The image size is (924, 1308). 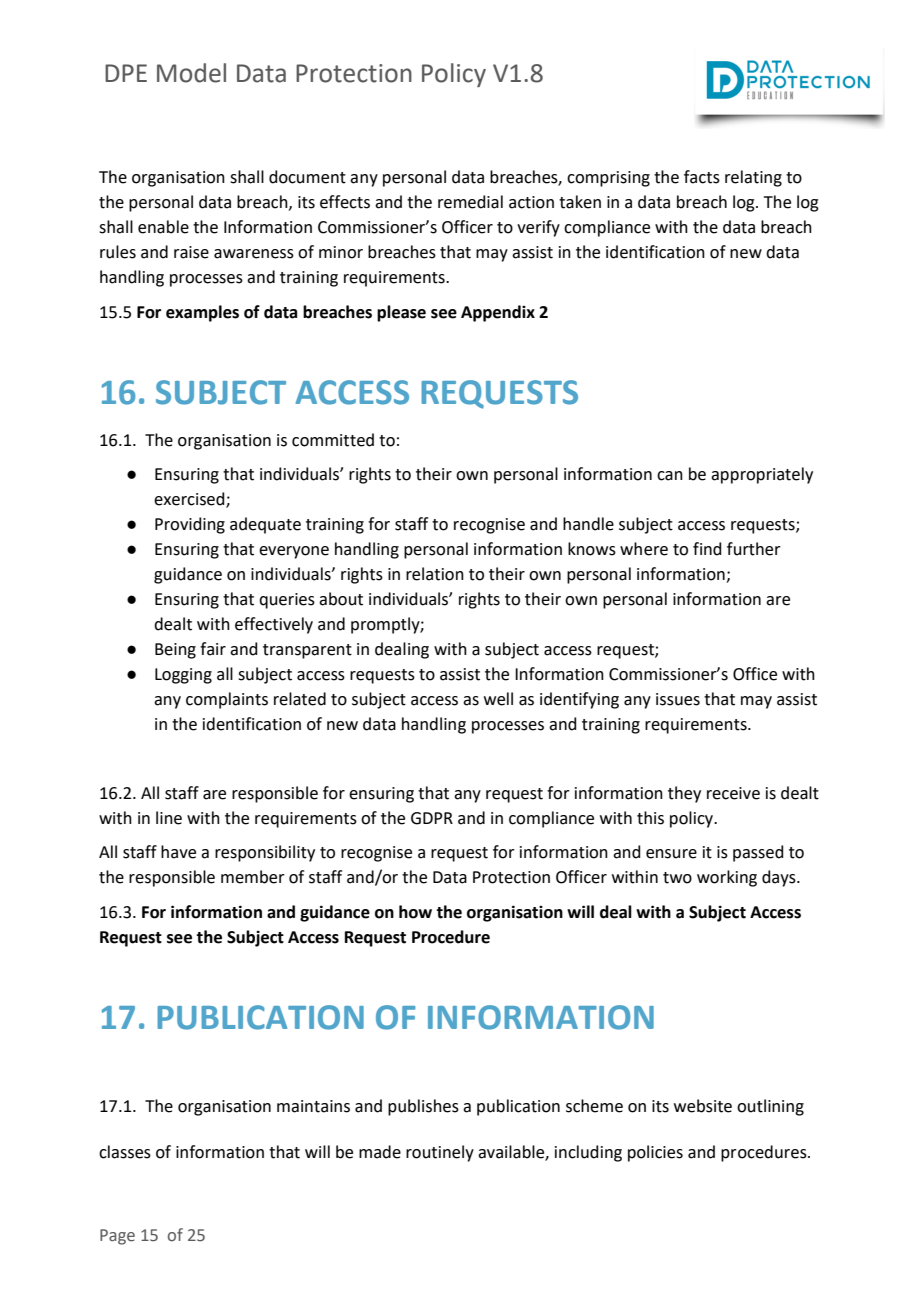 I want to click on ensure, so click(x=671, y=854).
